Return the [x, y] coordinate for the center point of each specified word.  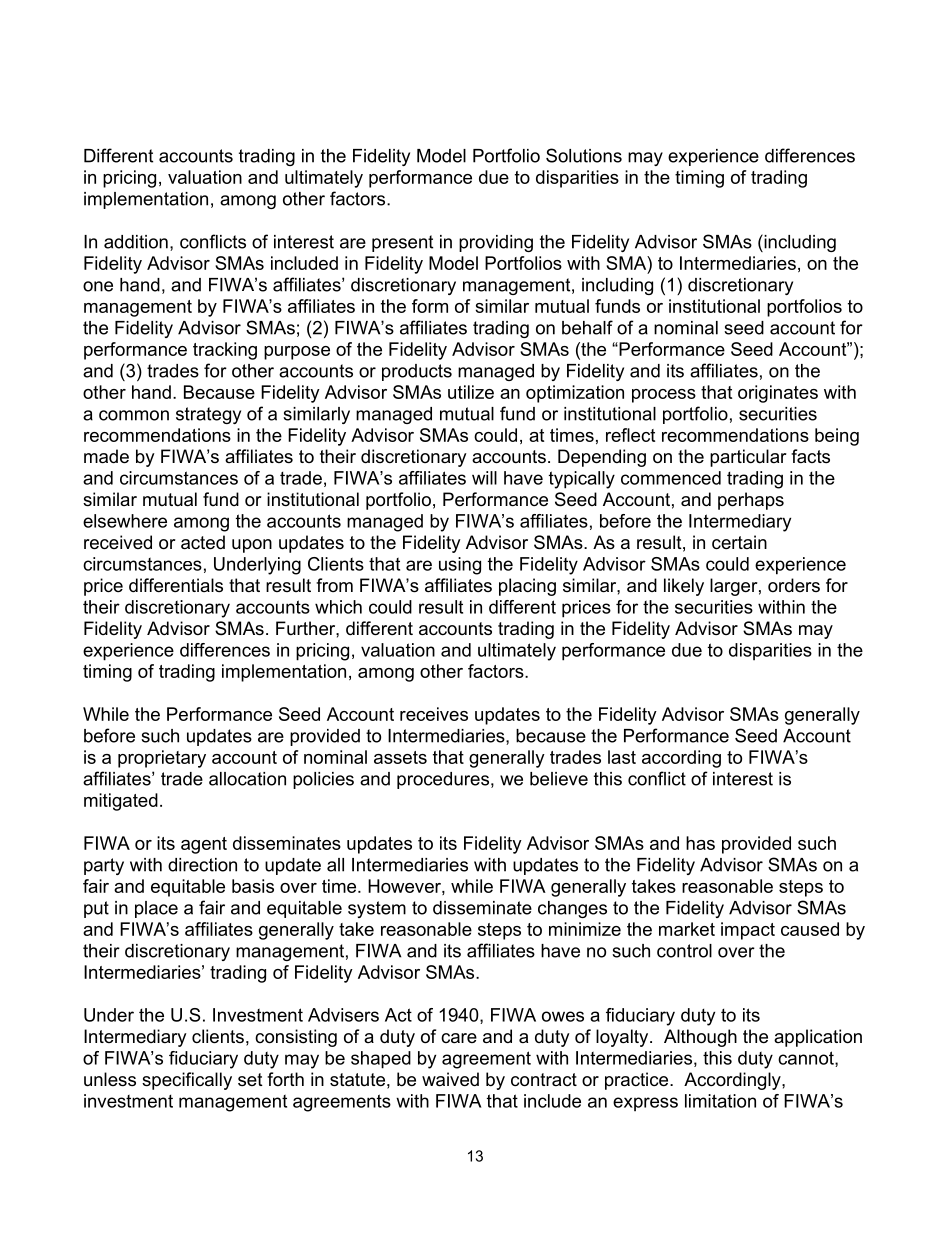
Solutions [584, 155]
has [700, 843]
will [484, 478]
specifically [187, 1081]
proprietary [162, 759]
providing [496, 243]
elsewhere [125, 521]
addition [136, 242]
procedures [443, 780]
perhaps [751, 501]
